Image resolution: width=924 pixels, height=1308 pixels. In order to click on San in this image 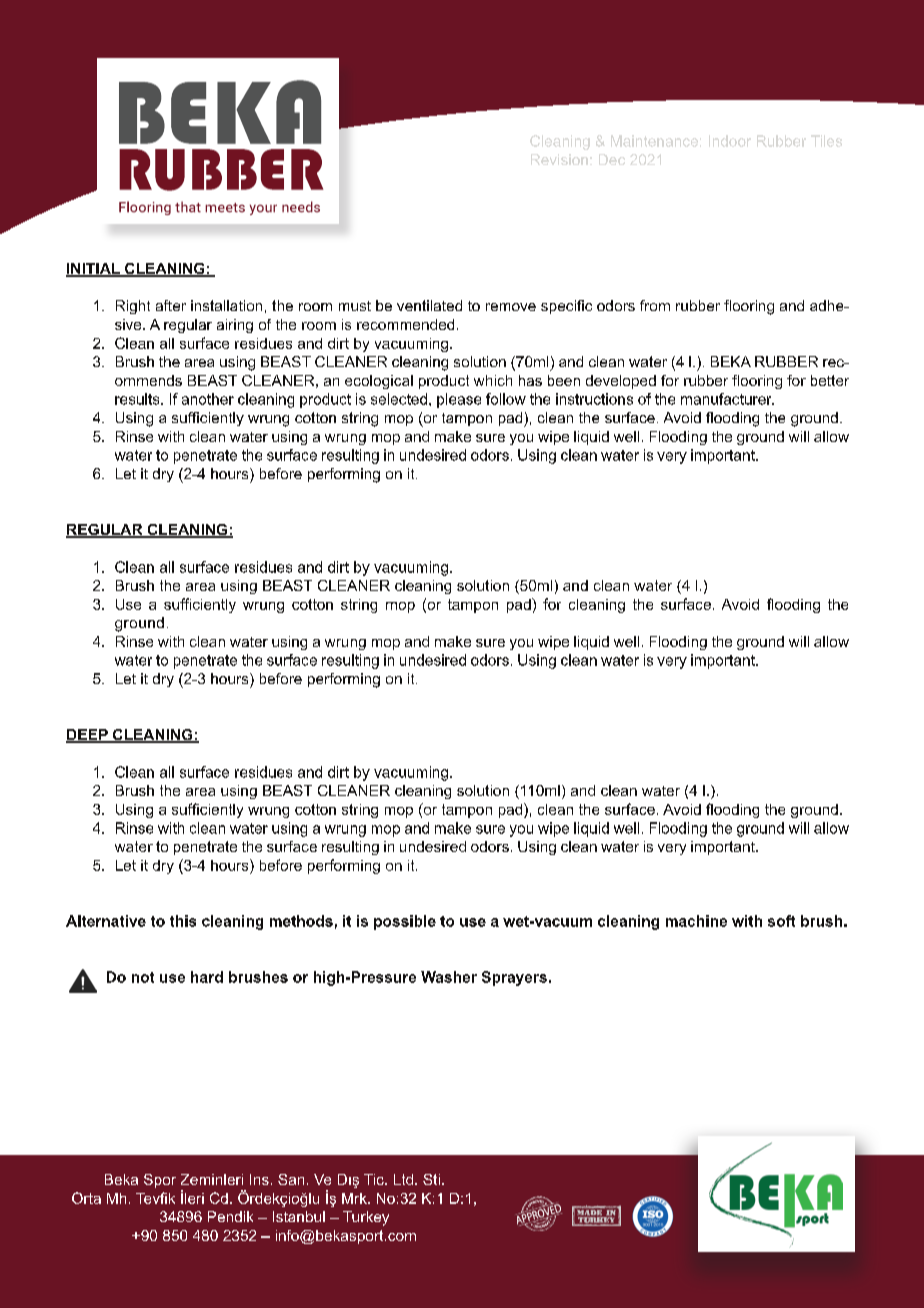, I will do `click(291, 1179)`.
